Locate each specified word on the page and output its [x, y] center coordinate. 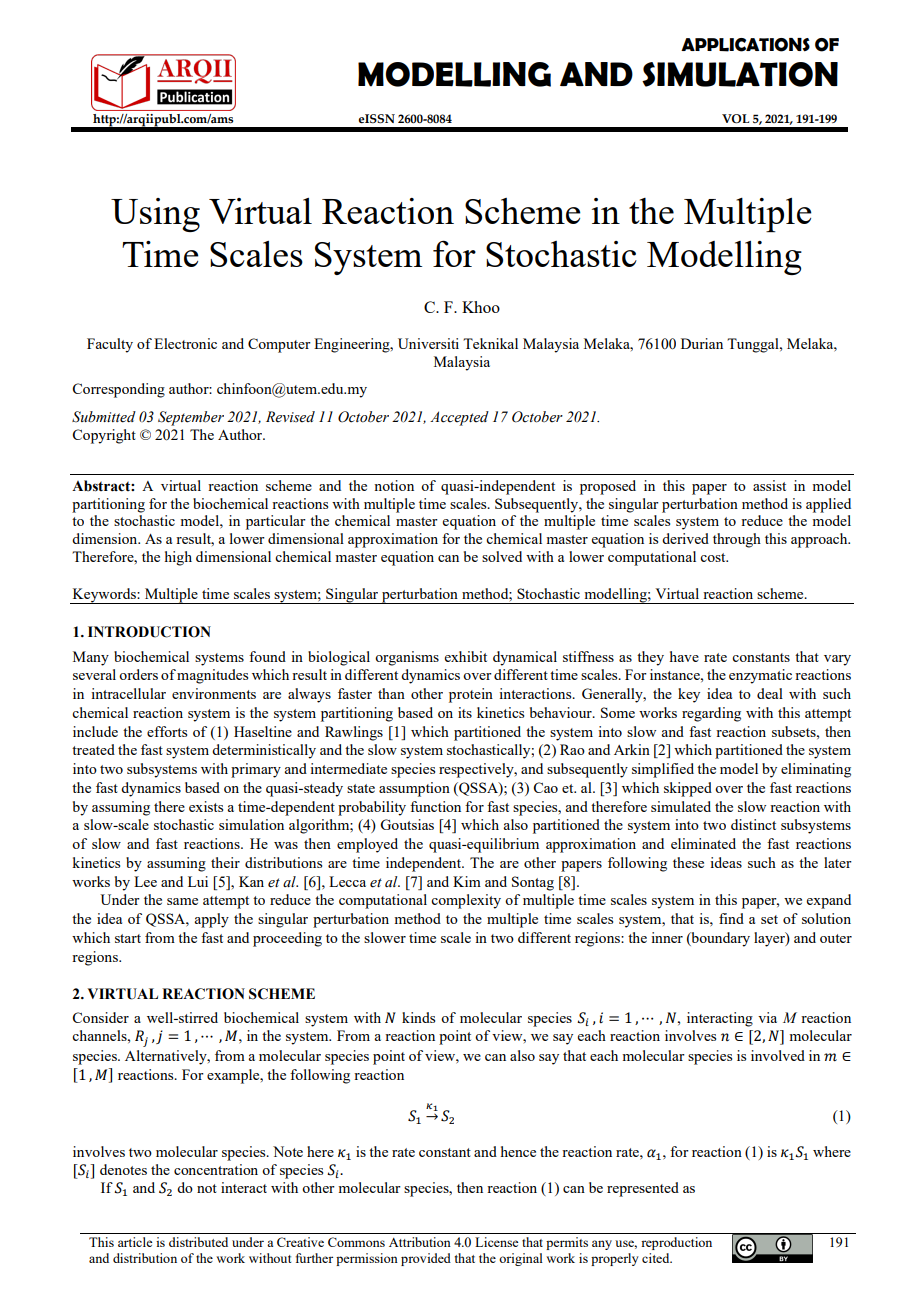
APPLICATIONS [745, 45]
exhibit [466, 656]
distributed [198, 1242]
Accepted [459, 418]
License [496, 1242]
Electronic [185, 343]
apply [211, 920]
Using [155, 215]
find [731, 918]
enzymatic [760, 676]
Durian [702, 343]
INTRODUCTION [149, 632]
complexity [466, 901]
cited [657, 1258]
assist [769, 485]
